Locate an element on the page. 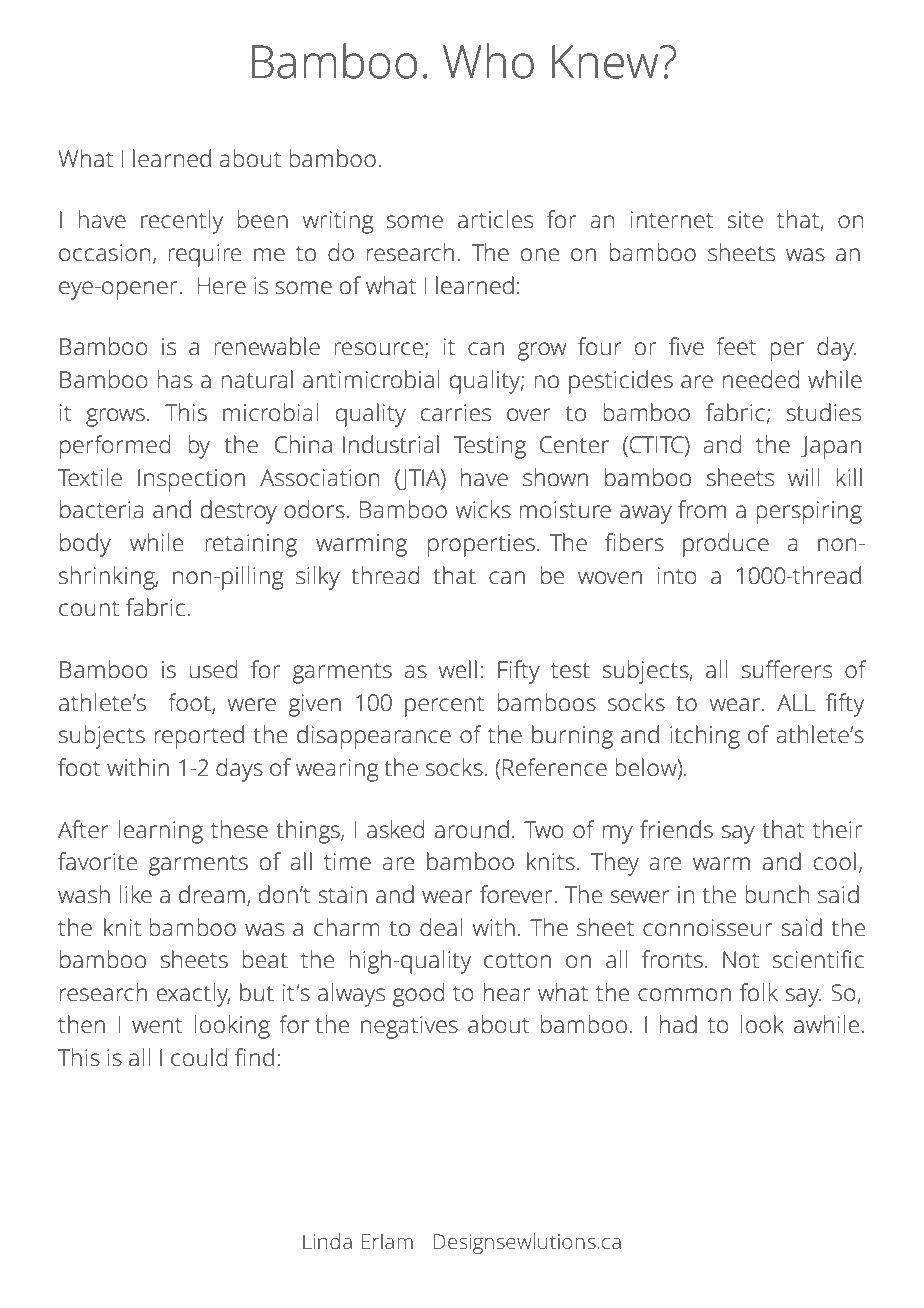  Who is located at coordinates (488, 61).
